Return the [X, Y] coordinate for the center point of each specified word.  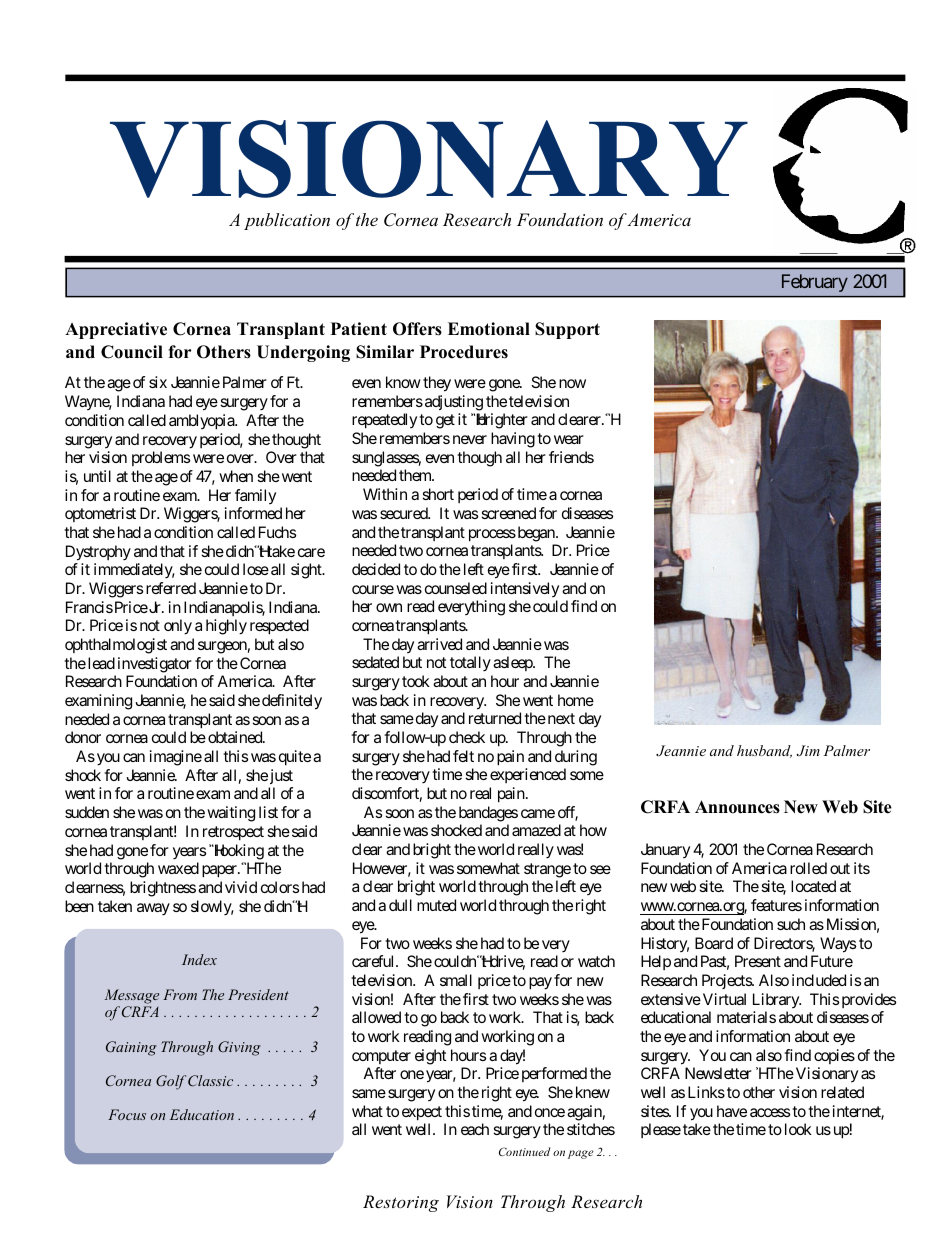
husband [764, 751]
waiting [231, 814]
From [180, 994]
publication [287, 221]
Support [567, 330]
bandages [488, 814]
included [819, 980]
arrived [439, 644]
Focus [127, 1114]
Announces [737, 807]
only [178, 627]
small [456, 980]
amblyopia [202, 422]
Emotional [489, 329]
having [513, 440]
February [815, 283]
